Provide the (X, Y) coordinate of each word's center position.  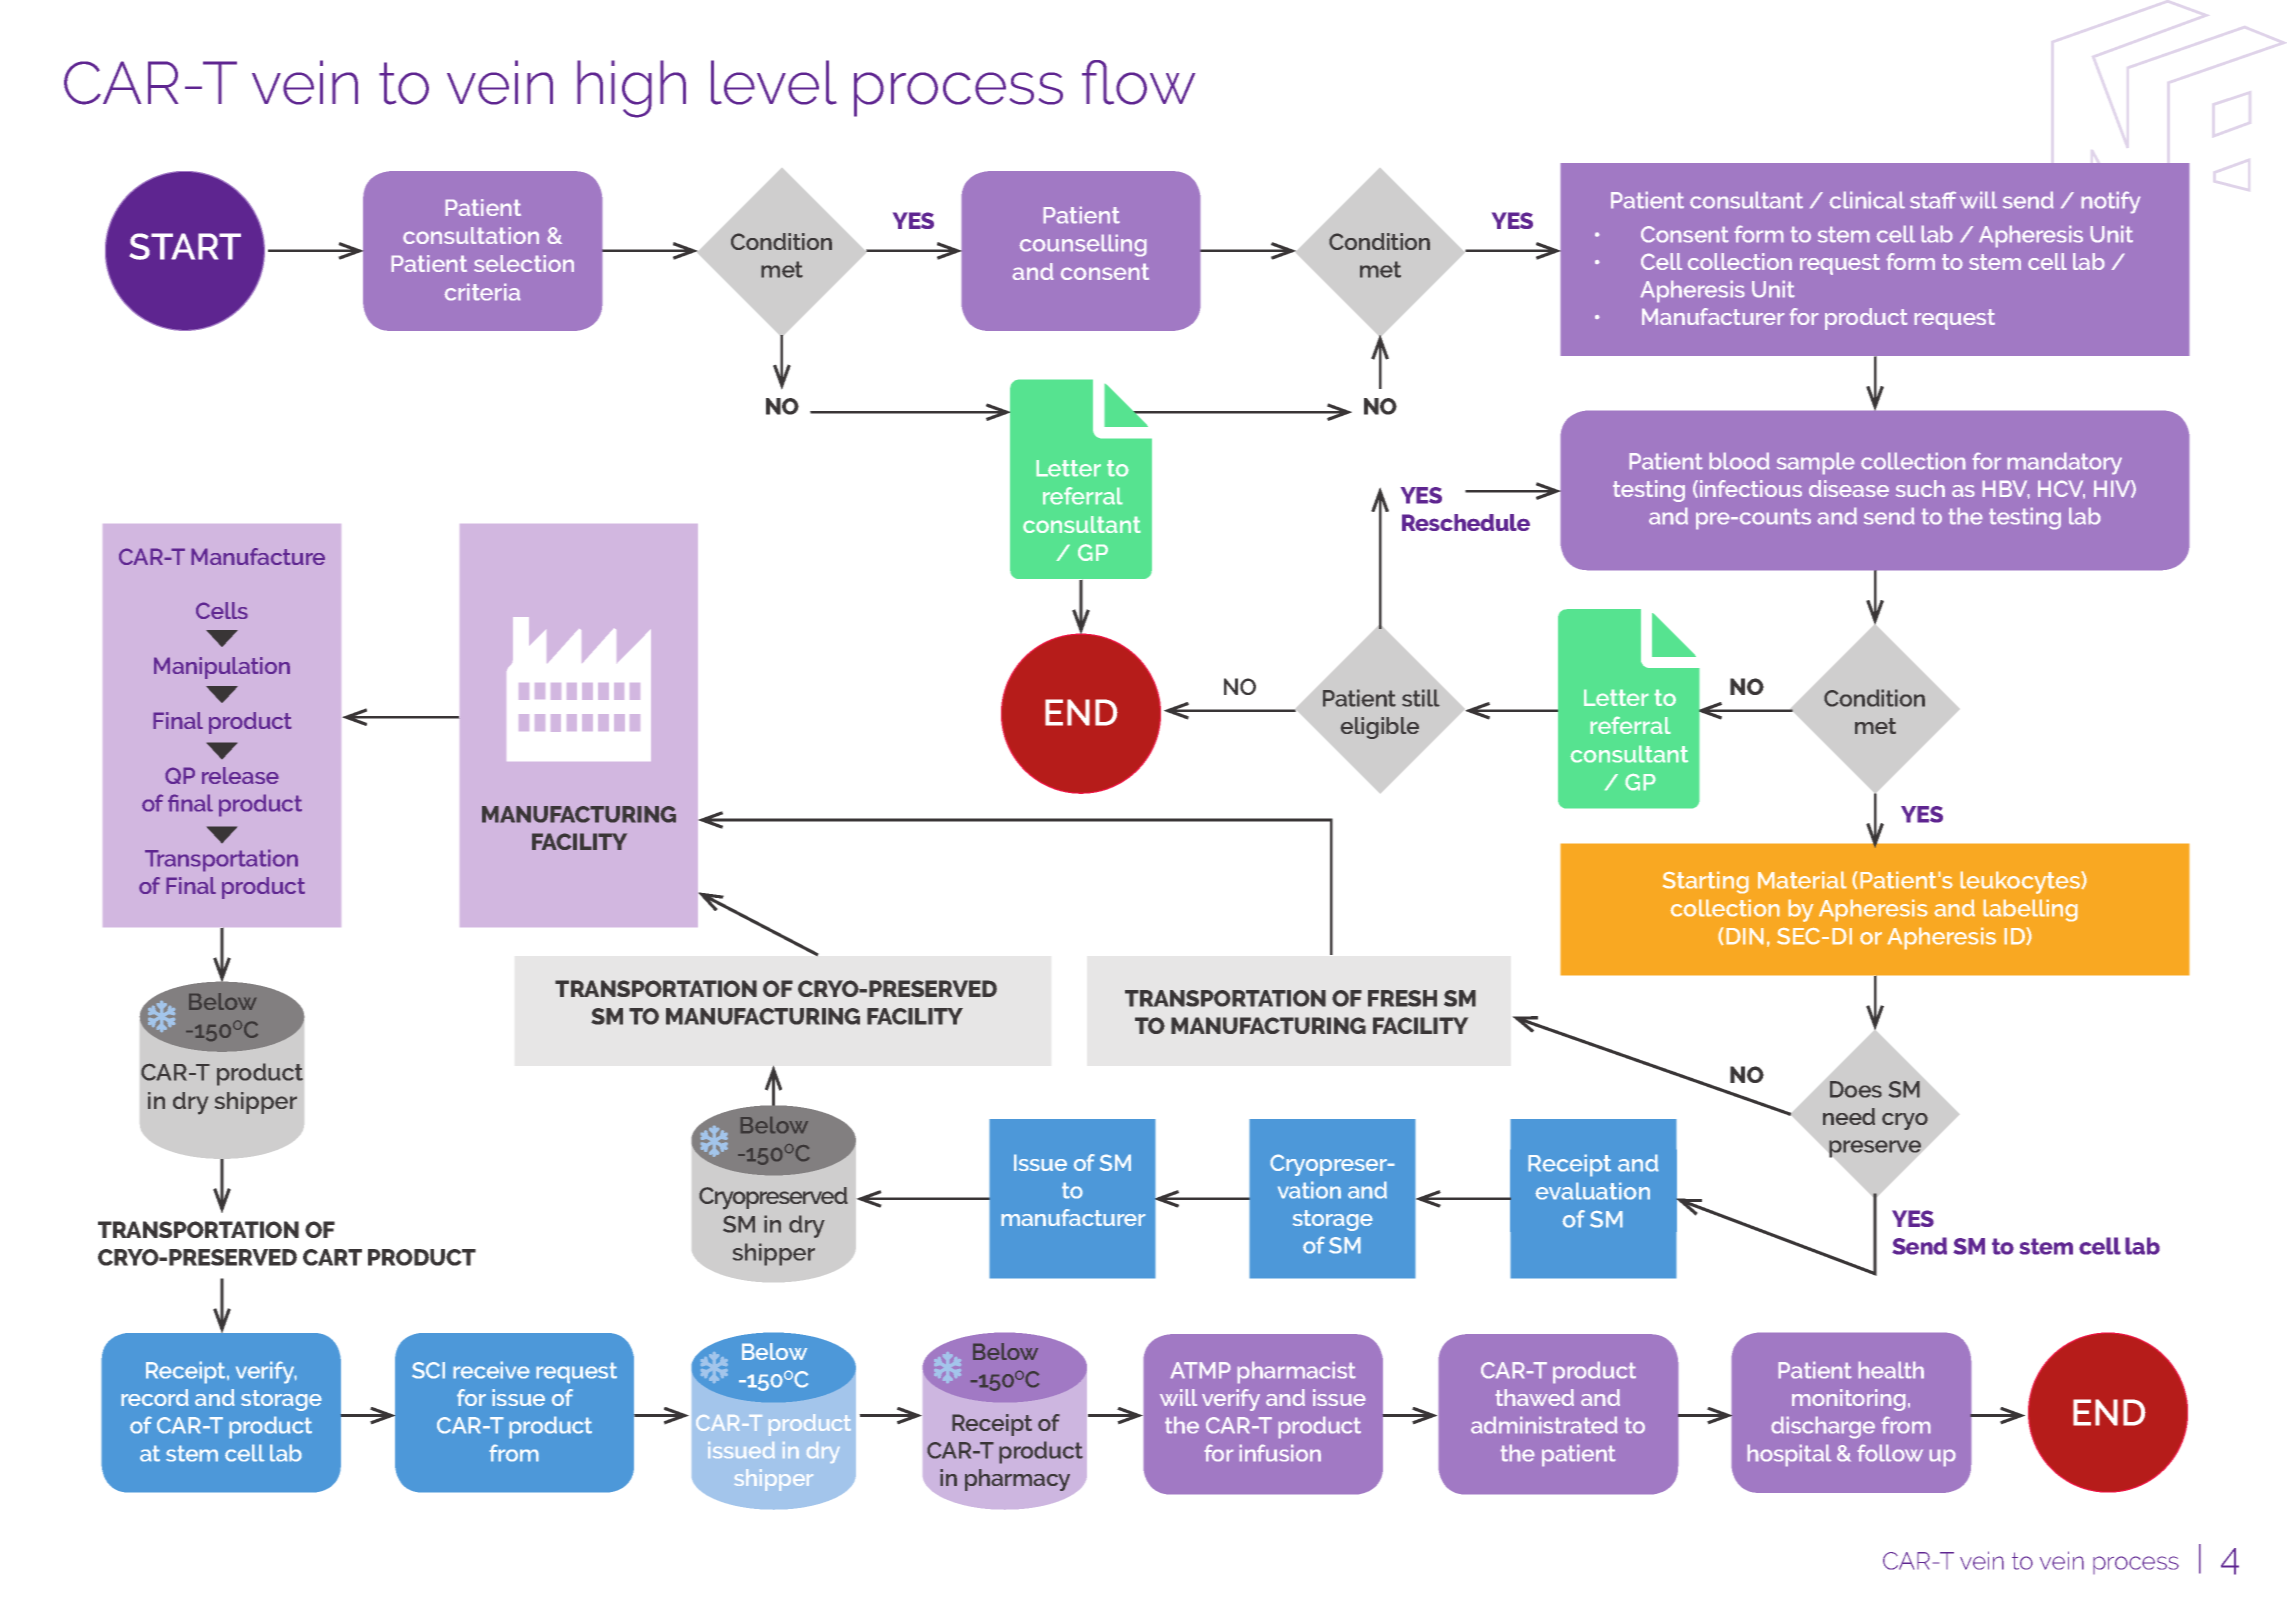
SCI (428, 1370)
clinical (1867, 200)
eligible (1380, 728)
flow (1138, 82)
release (240, 775)
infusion (1280, 1453)
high (631, 89)
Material (1802, 880)
